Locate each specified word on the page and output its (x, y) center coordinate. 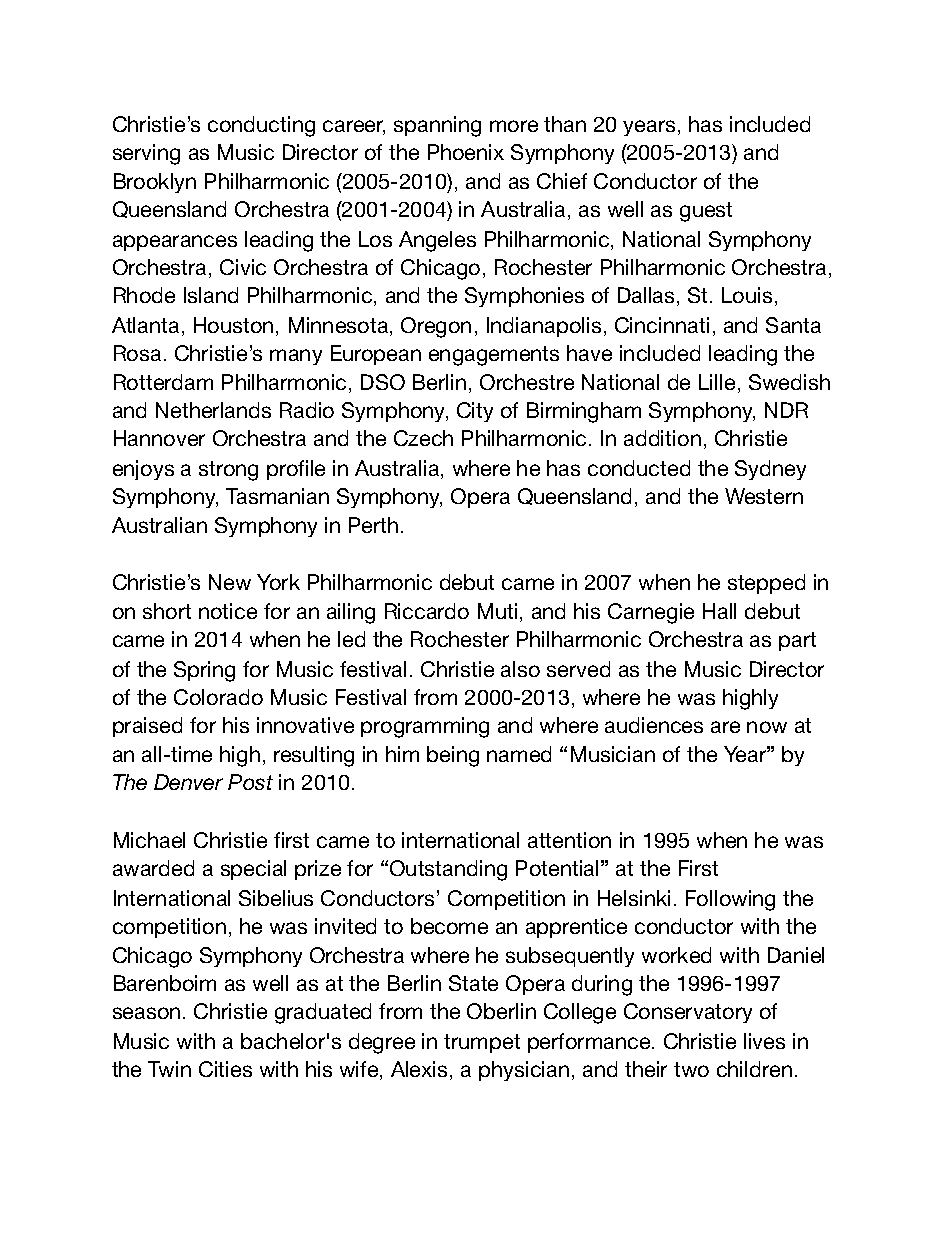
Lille (717, 382)
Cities (225, 1069)
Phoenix (466, 152)
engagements (494, 356)
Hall (719, 611)
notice (228, 611)
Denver (188, 782)
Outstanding (448, 870)
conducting (261, 126)
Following (730, 900)
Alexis (419, 1069)
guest (706, 212)
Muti (497, 611)
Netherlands (213, 410)
